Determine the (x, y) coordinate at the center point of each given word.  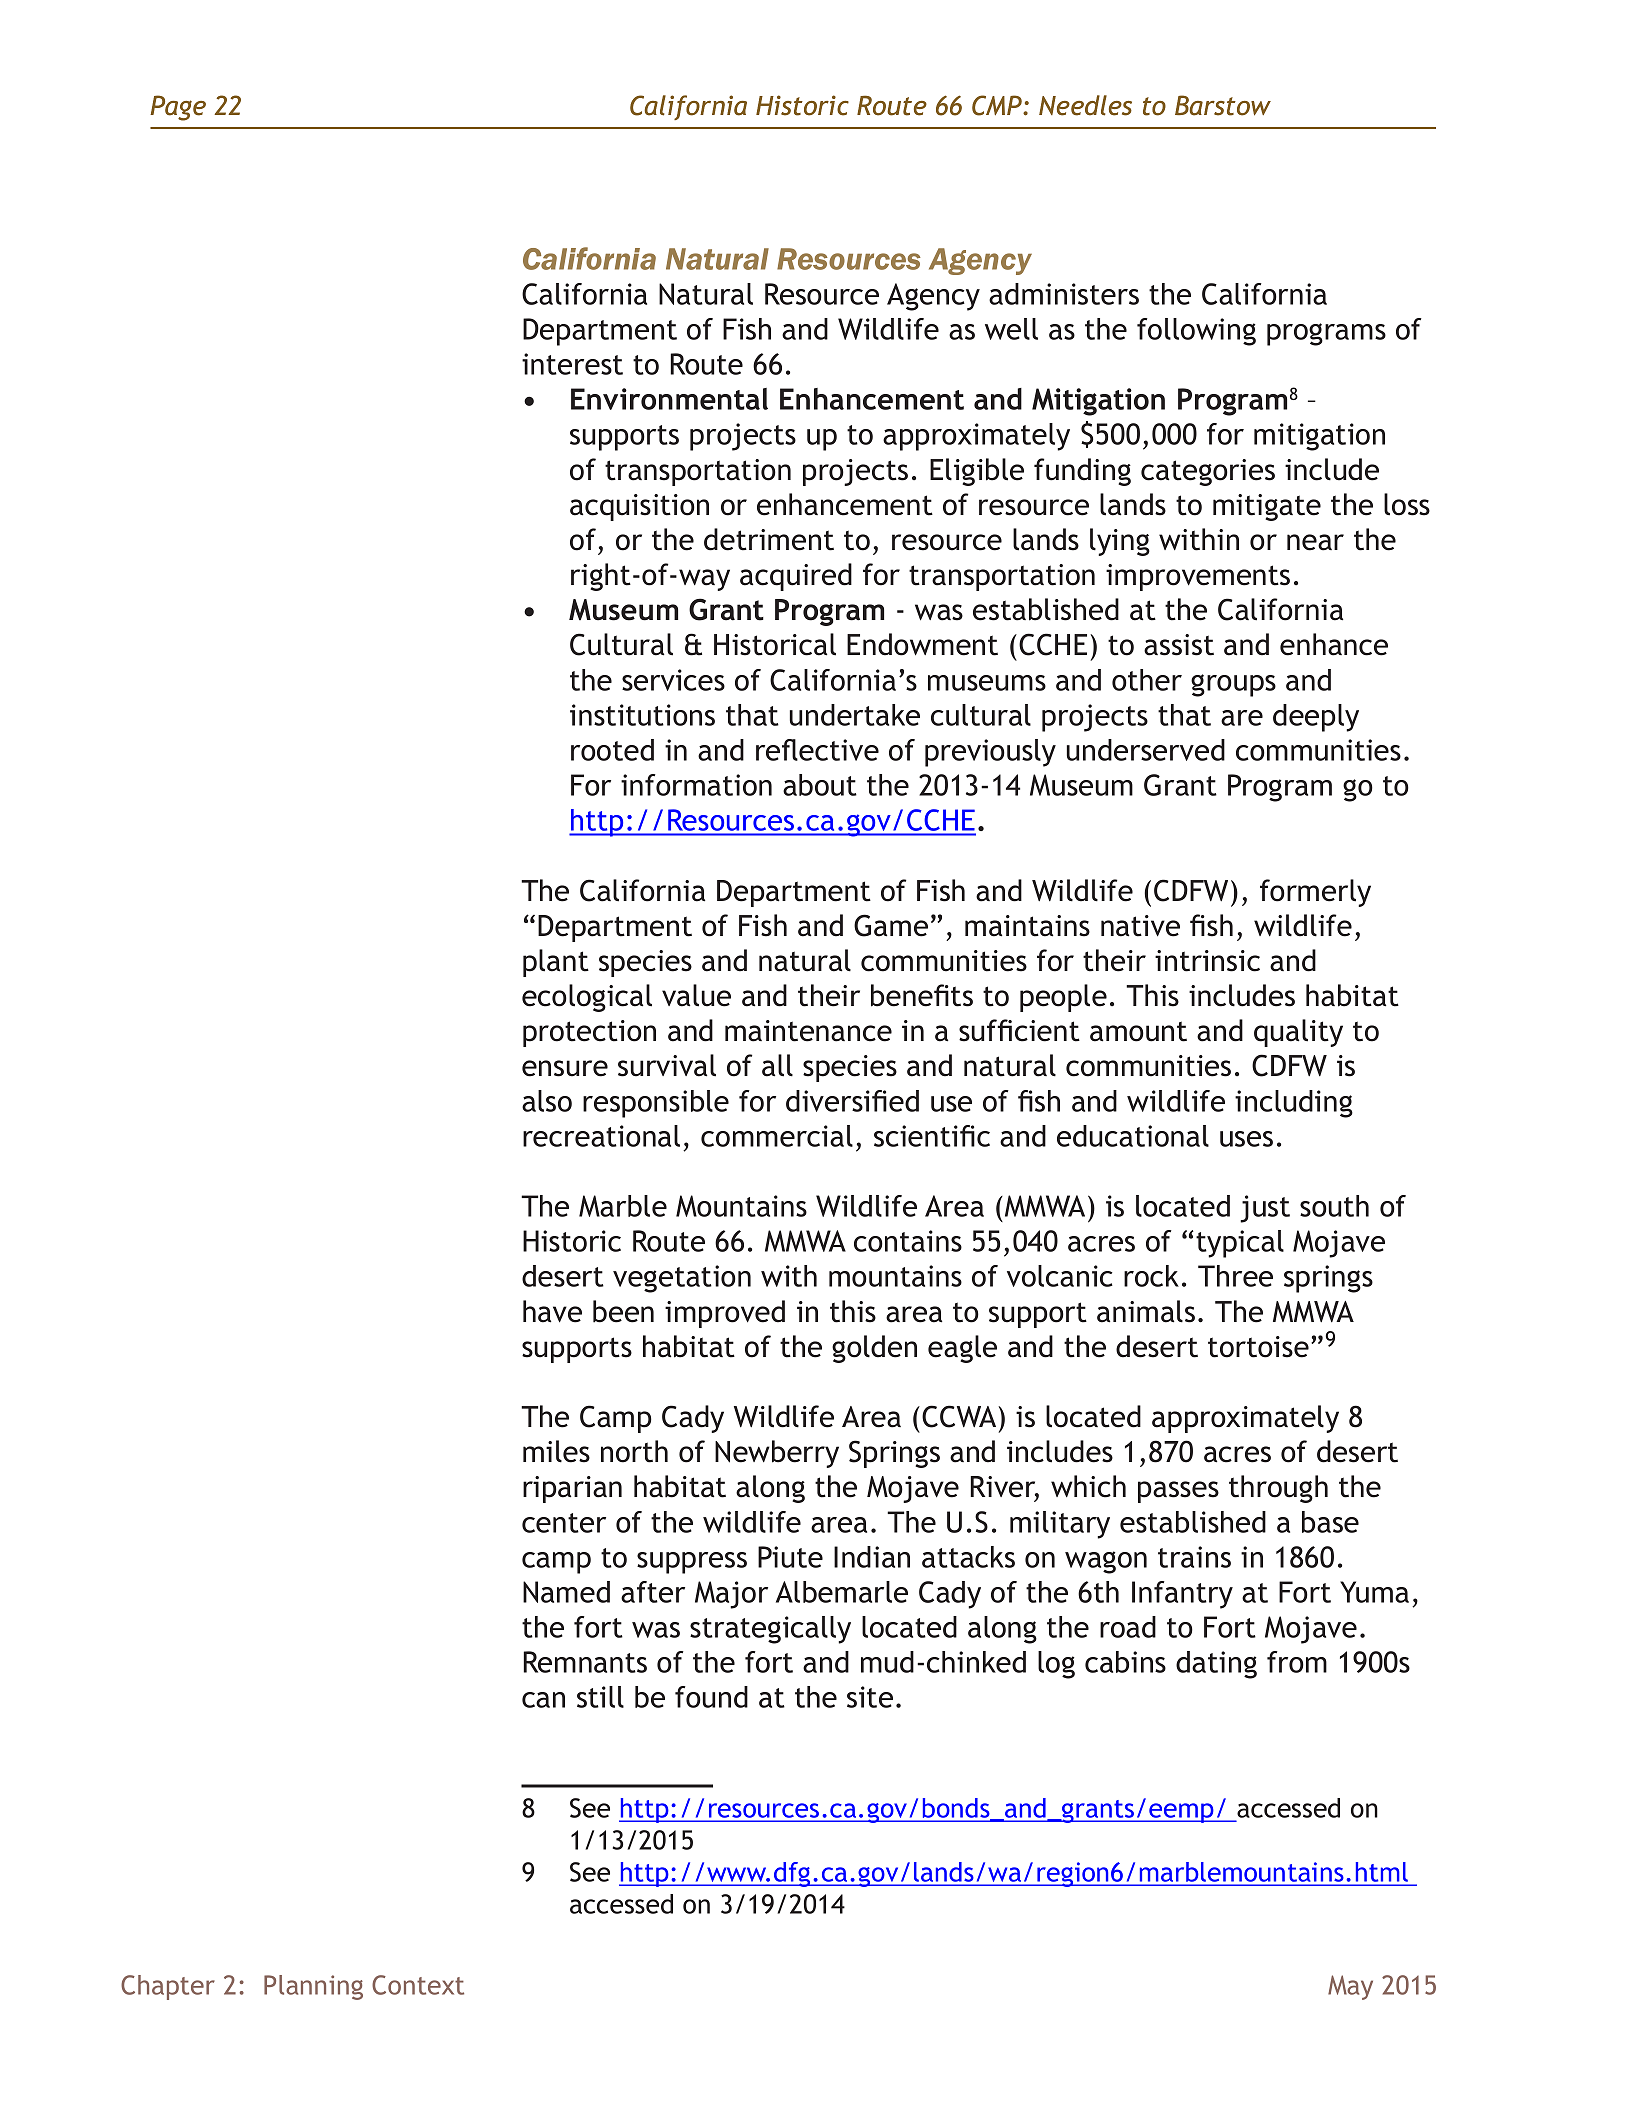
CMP (998, 105)
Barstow (1223, 105)
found (711, 1697)
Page (178, 108)
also (547, 1101)
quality (1298, 1033)
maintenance (808, 1031)
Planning (313, 1987)
